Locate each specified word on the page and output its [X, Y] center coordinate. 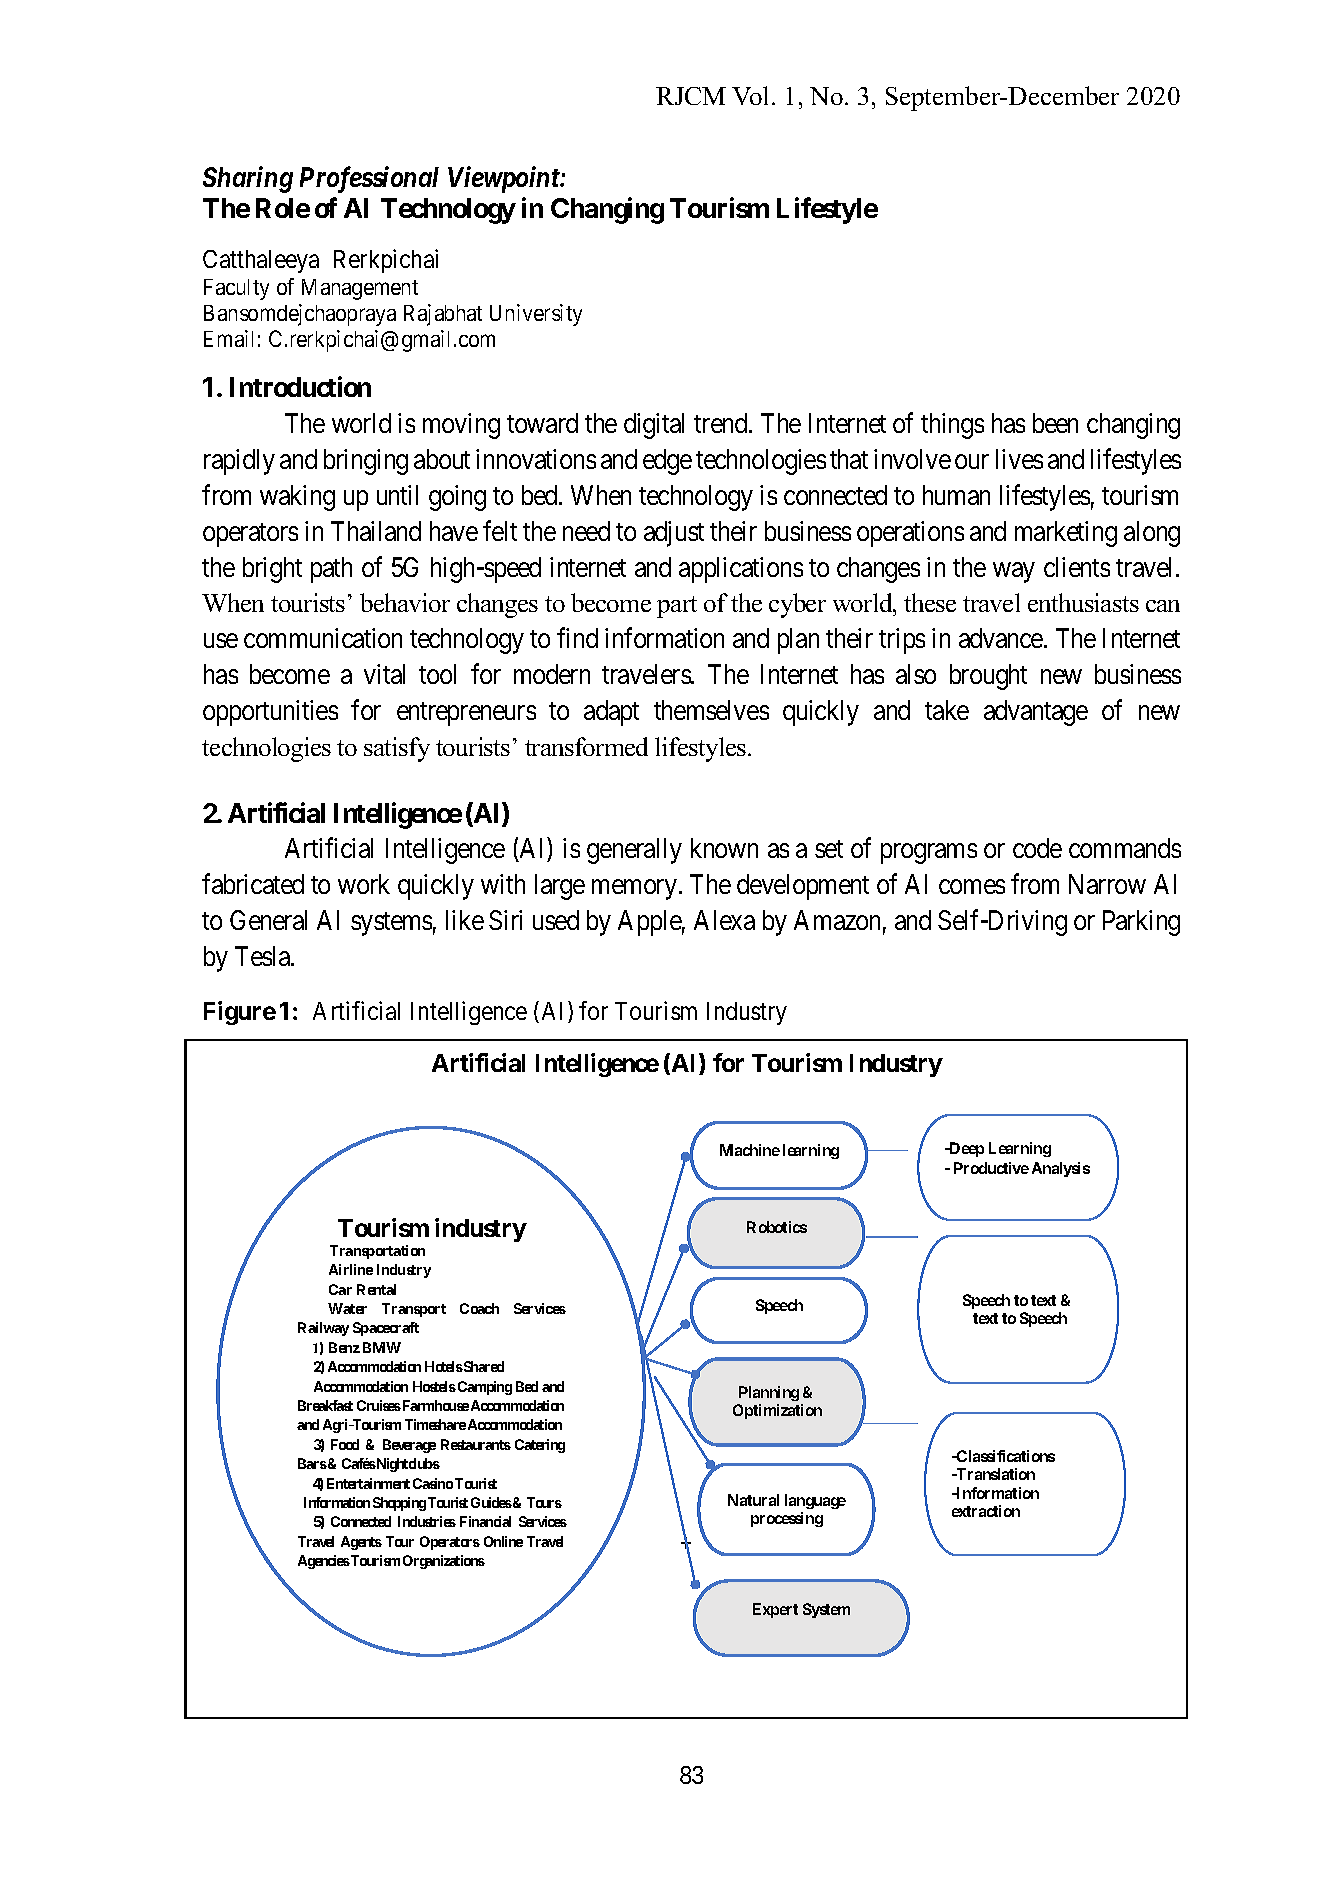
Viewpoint [505, 180]
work [364, 884]
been [1055, 423]
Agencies [324, 1562]
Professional [369, 179]
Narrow [1107, 884]
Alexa [724, 920]
